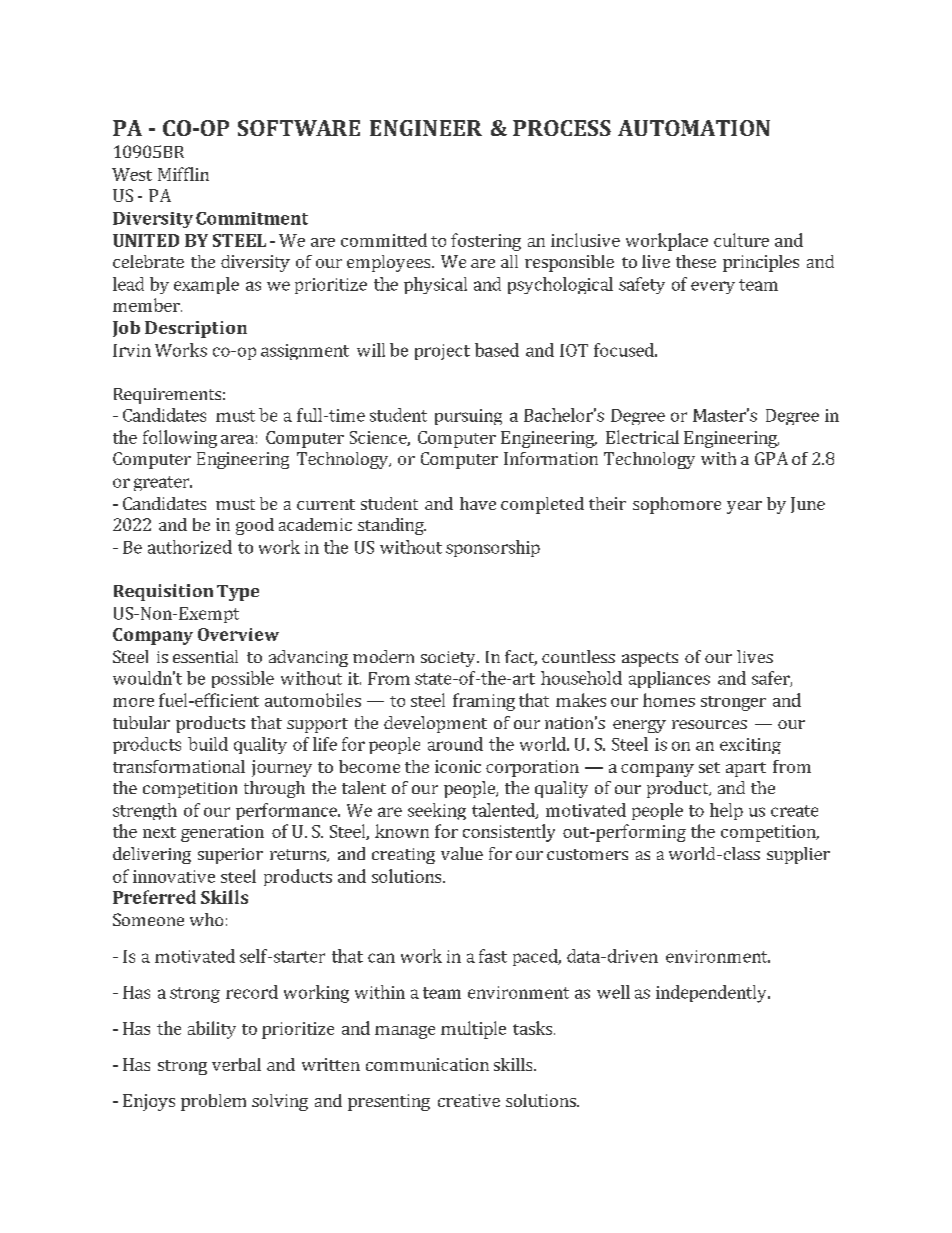 The image size is (952, 1233). I want to click on generation, so click(222, 833).
